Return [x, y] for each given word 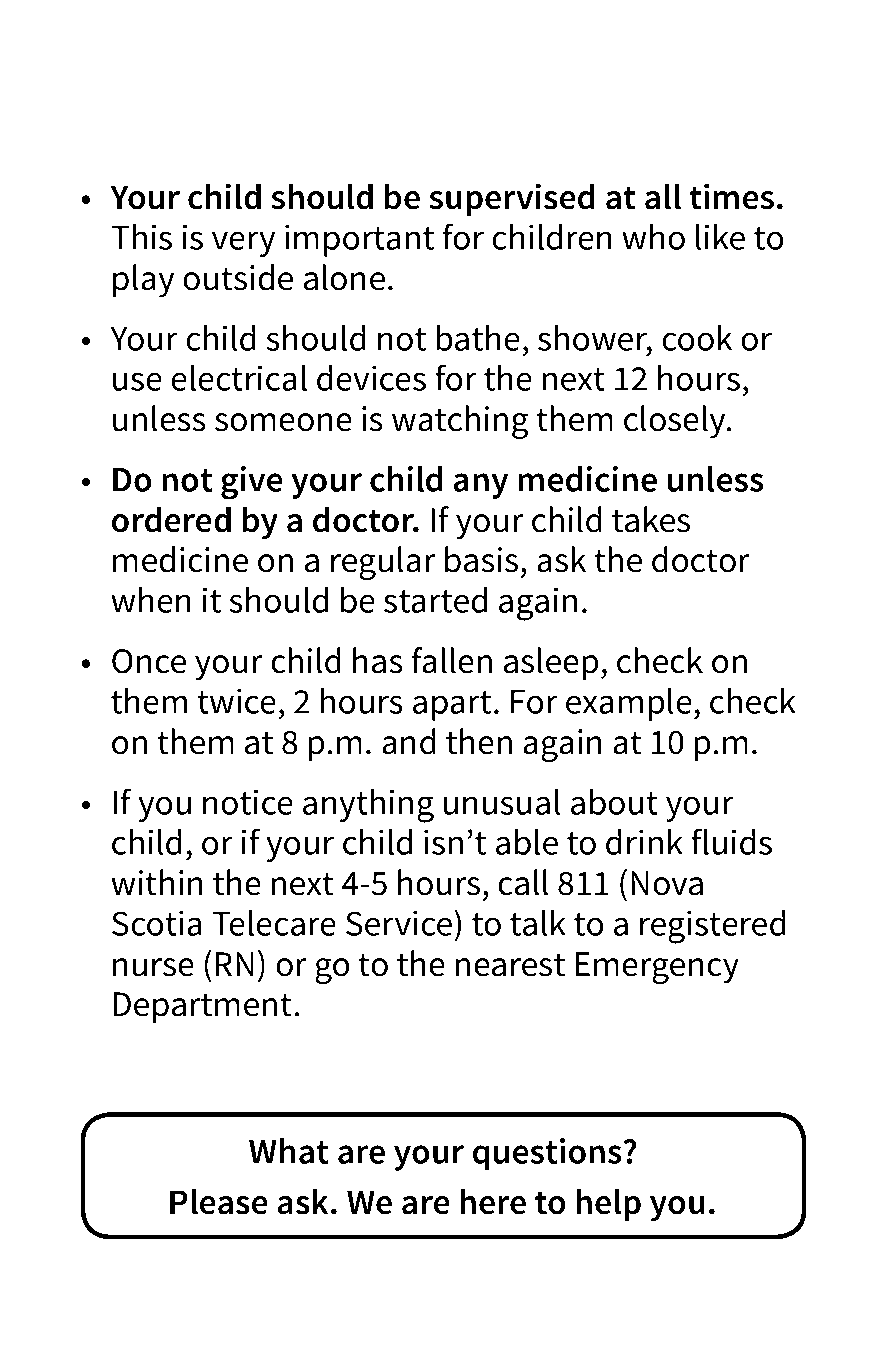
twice [237, 701]
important [359, 240]
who [653, 237]
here [493, 1201]
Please [219, 1201]
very [243, 244]
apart [452, 706]
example [629, 704]
